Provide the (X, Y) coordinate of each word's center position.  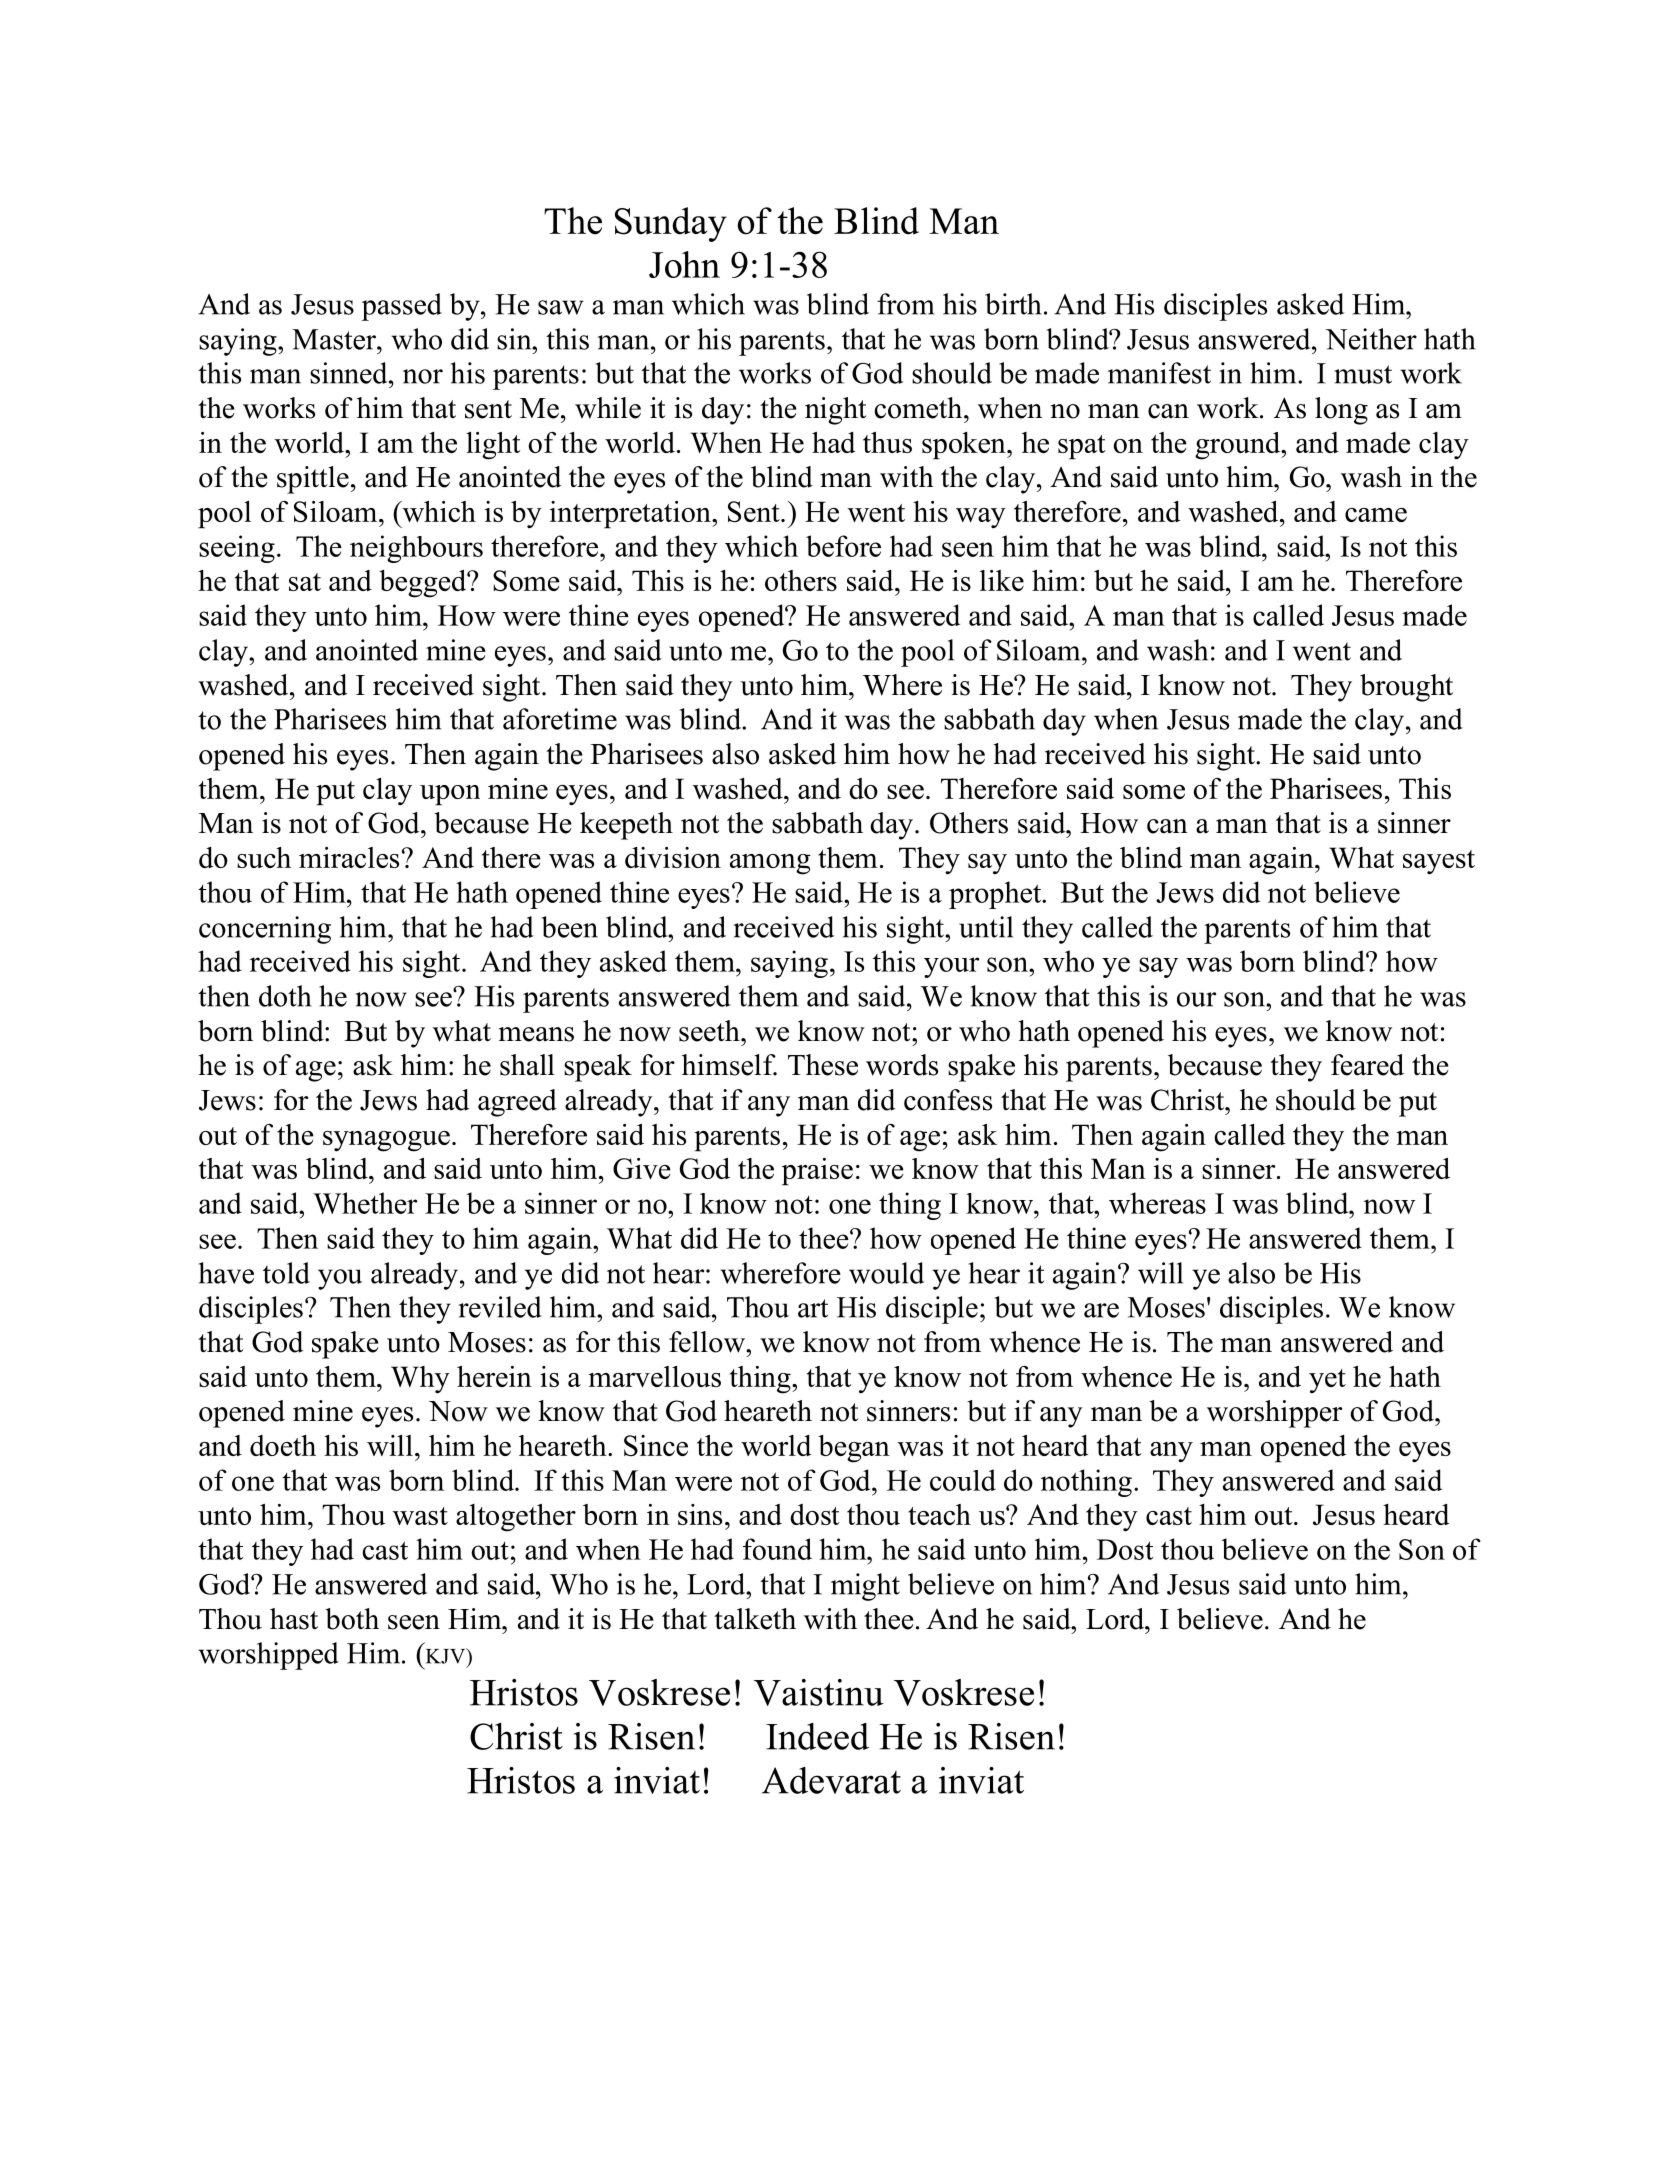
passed (401, 307)
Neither (1371, 339)
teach (939, 1514)
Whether (365, 1203)
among (770, 864)
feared (1367, 1065)
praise (817, 1172)
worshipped (268, 1656)
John (684, 264)
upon (450, 795)
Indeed (817, 1736)
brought (1406, 688)
